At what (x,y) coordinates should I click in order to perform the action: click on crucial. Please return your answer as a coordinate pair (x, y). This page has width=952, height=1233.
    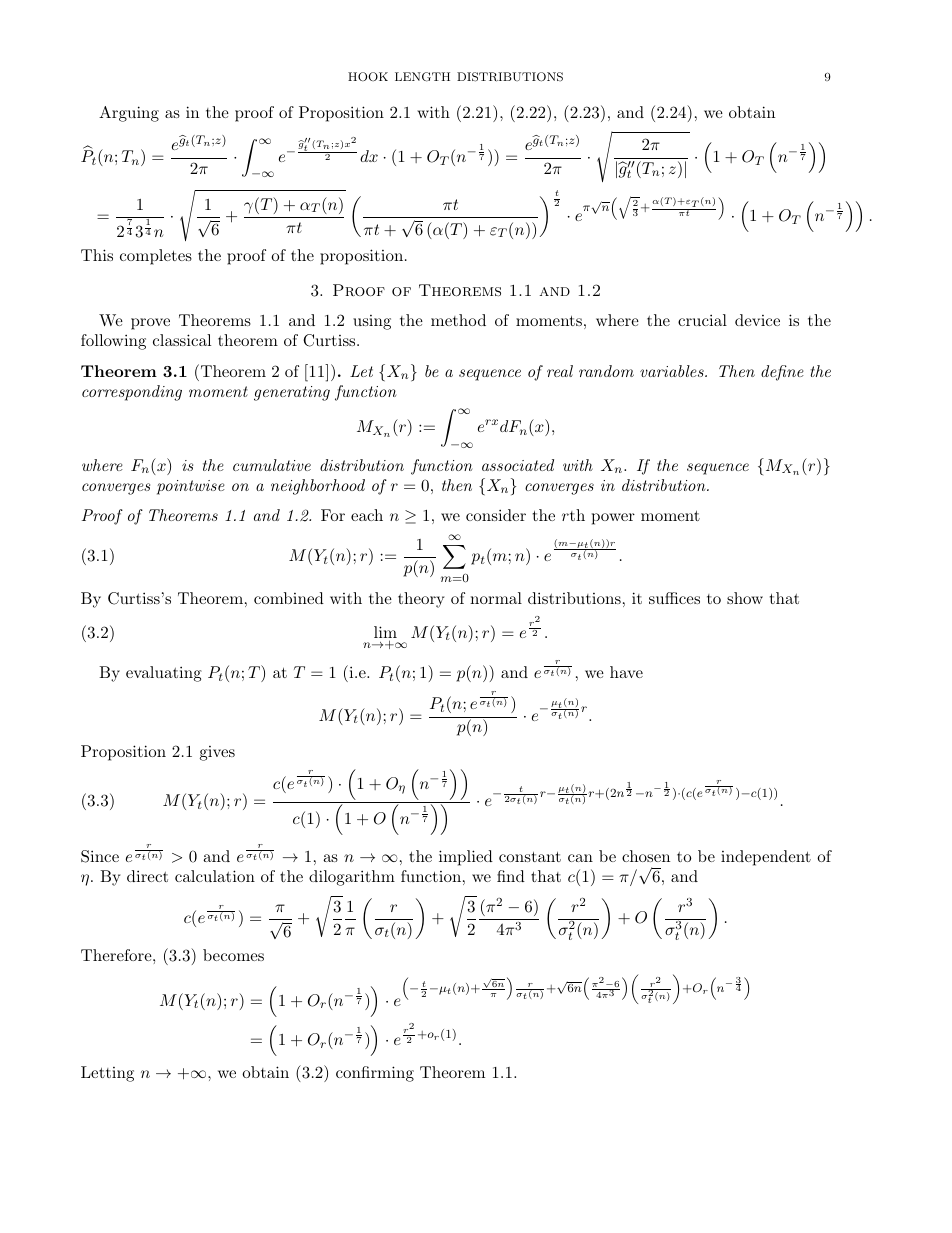
    Looking at the image, I should click on (702, 320).
